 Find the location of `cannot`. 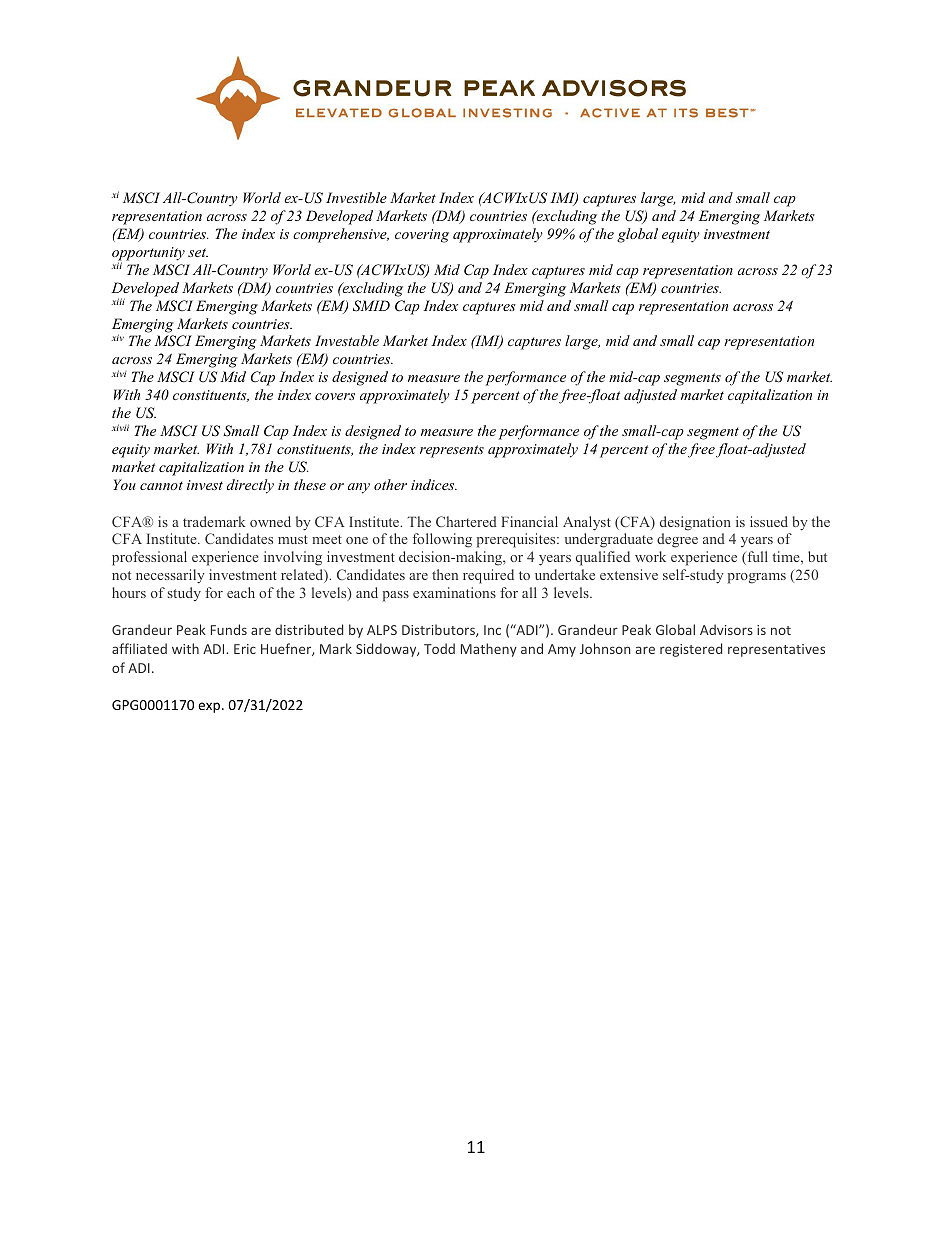

cannot is located at coordinates (161, 485).
